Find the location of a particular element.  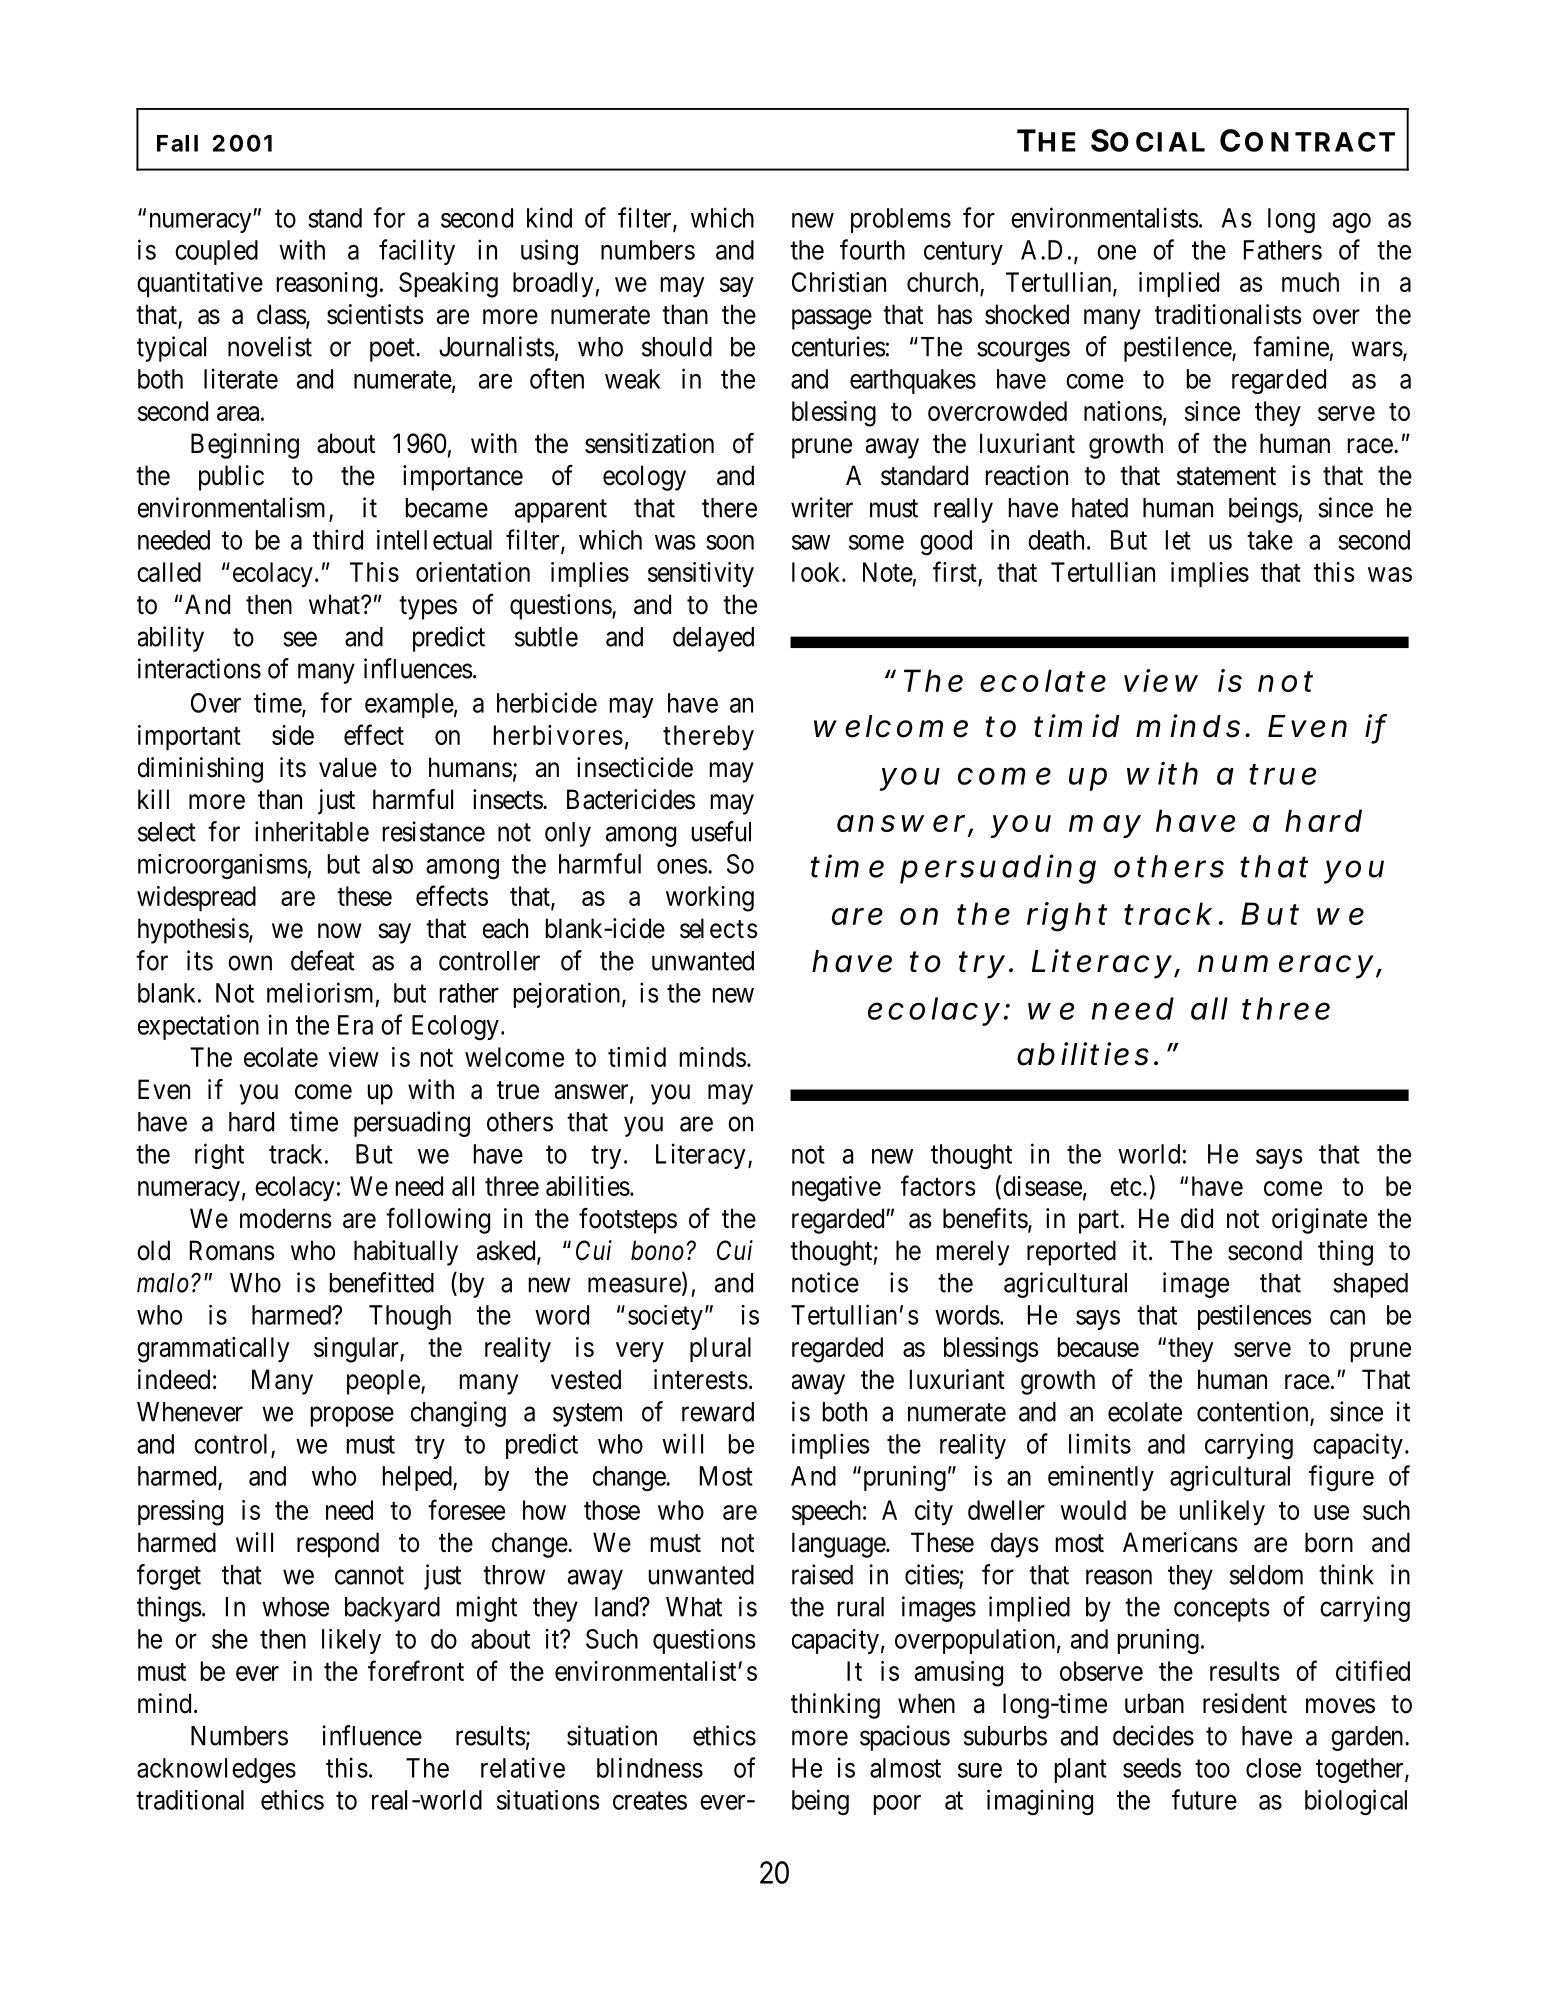

acknowledges is located at coordinates (216, 1770).
